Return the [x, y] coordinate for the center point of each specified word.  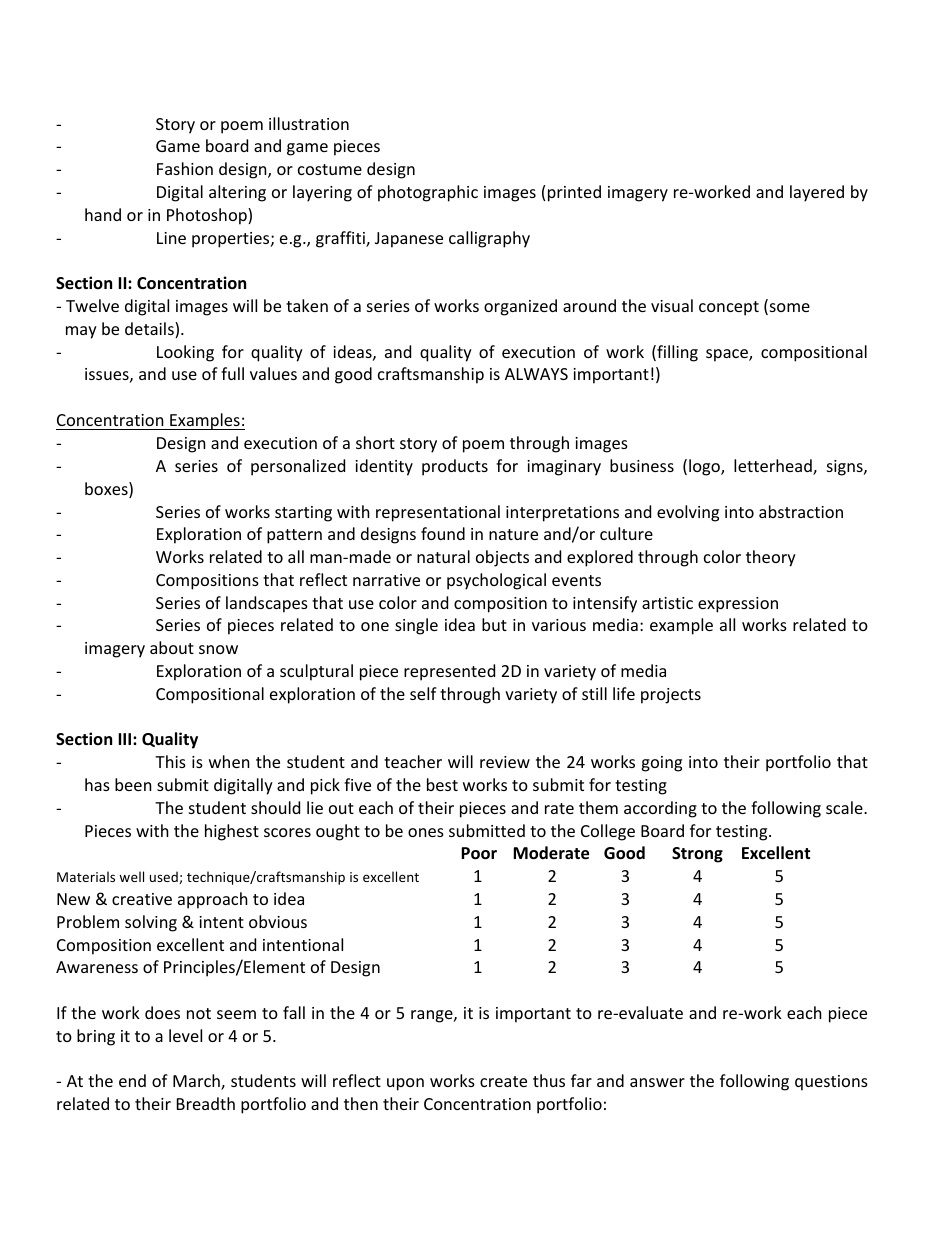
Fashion [185, 168]
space [728, 355]
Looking [185, 353]
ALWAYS [536, 374]
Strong [697, 855]
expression [738, 605]
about [172, 647]
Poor [479, 853]
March [197, 1082]
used [165, 877]
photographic [428, 193]
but [494, 624]
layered [817, 193]
